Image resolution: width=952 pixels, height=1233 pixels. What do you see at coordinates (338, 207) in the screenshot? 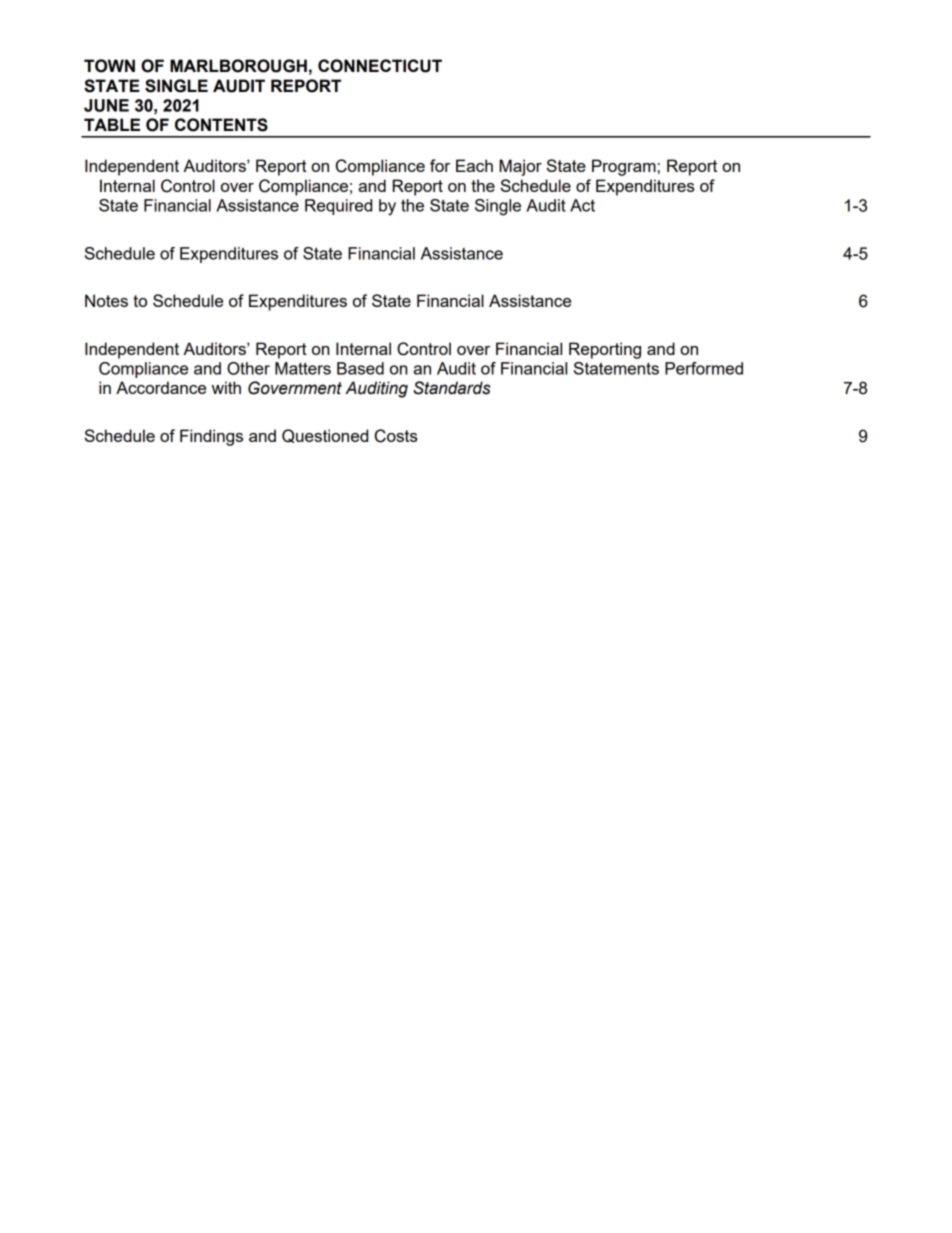
I see `Required` at bounding box center [338, 207].
